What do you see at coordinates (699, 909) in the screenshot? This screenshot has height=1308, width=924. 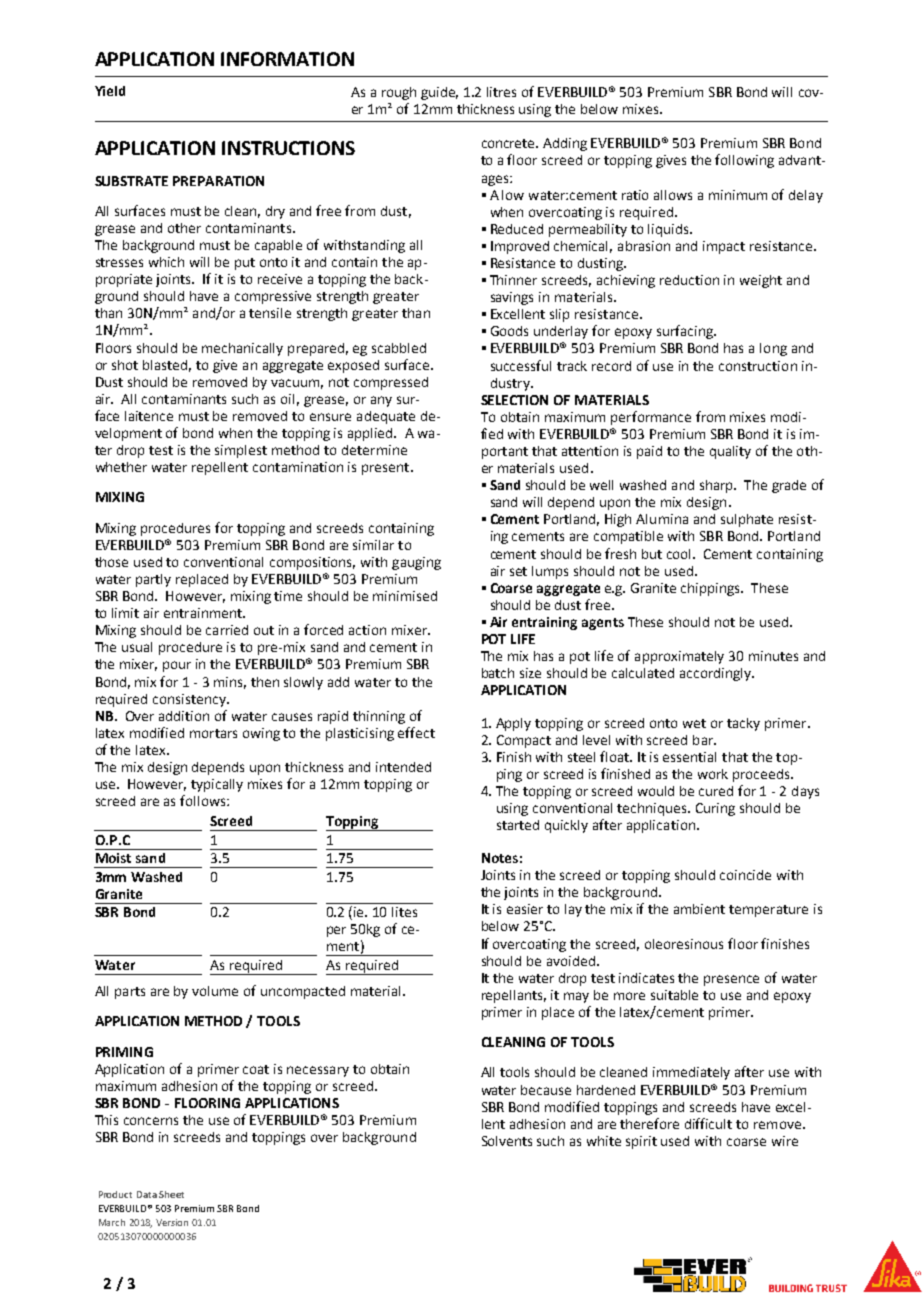 I see `ambient` at bounding box center [699, 909].
